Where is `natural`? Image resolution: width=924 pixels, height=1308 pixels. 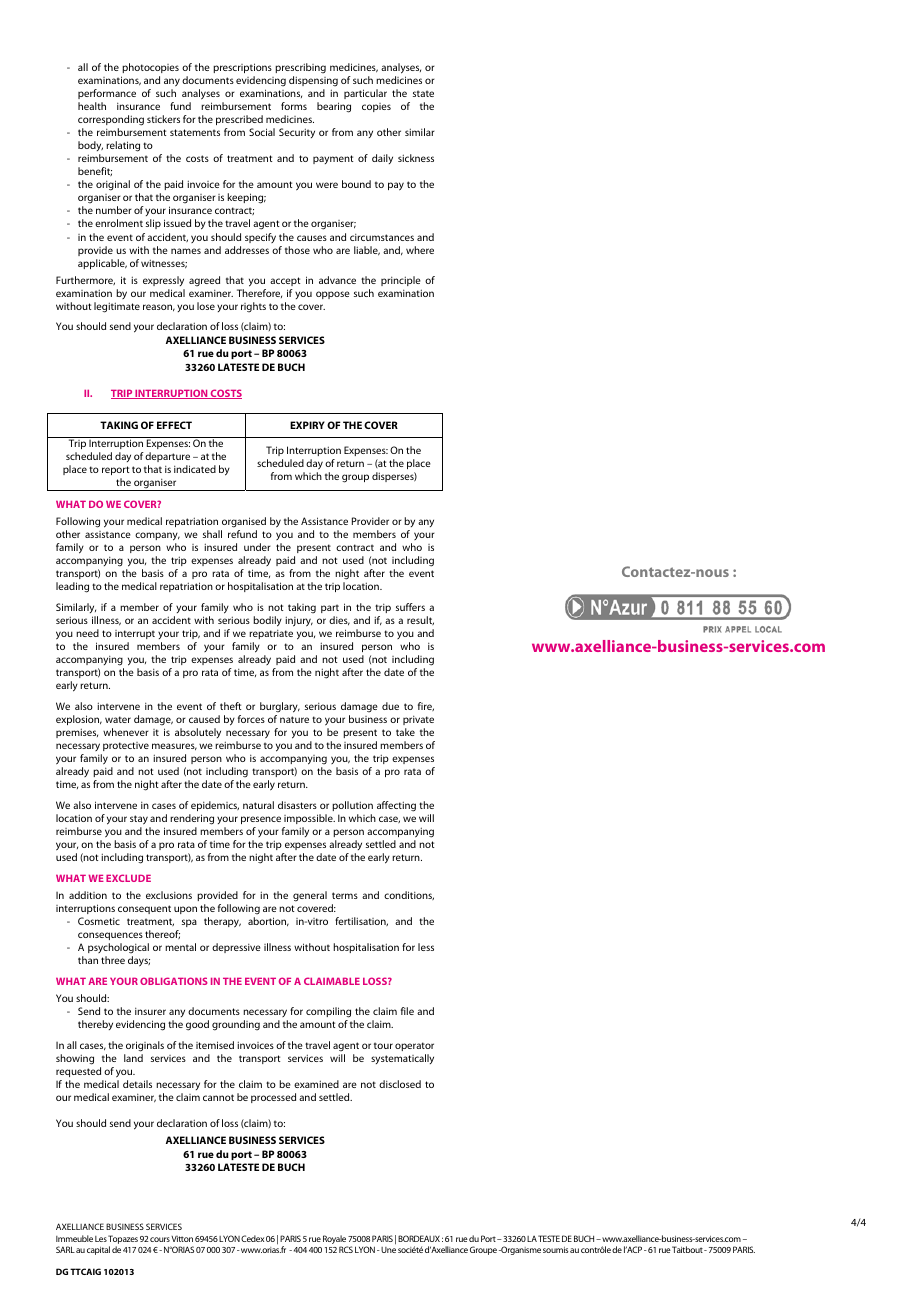 natural is located at coordinates (258, 805).
